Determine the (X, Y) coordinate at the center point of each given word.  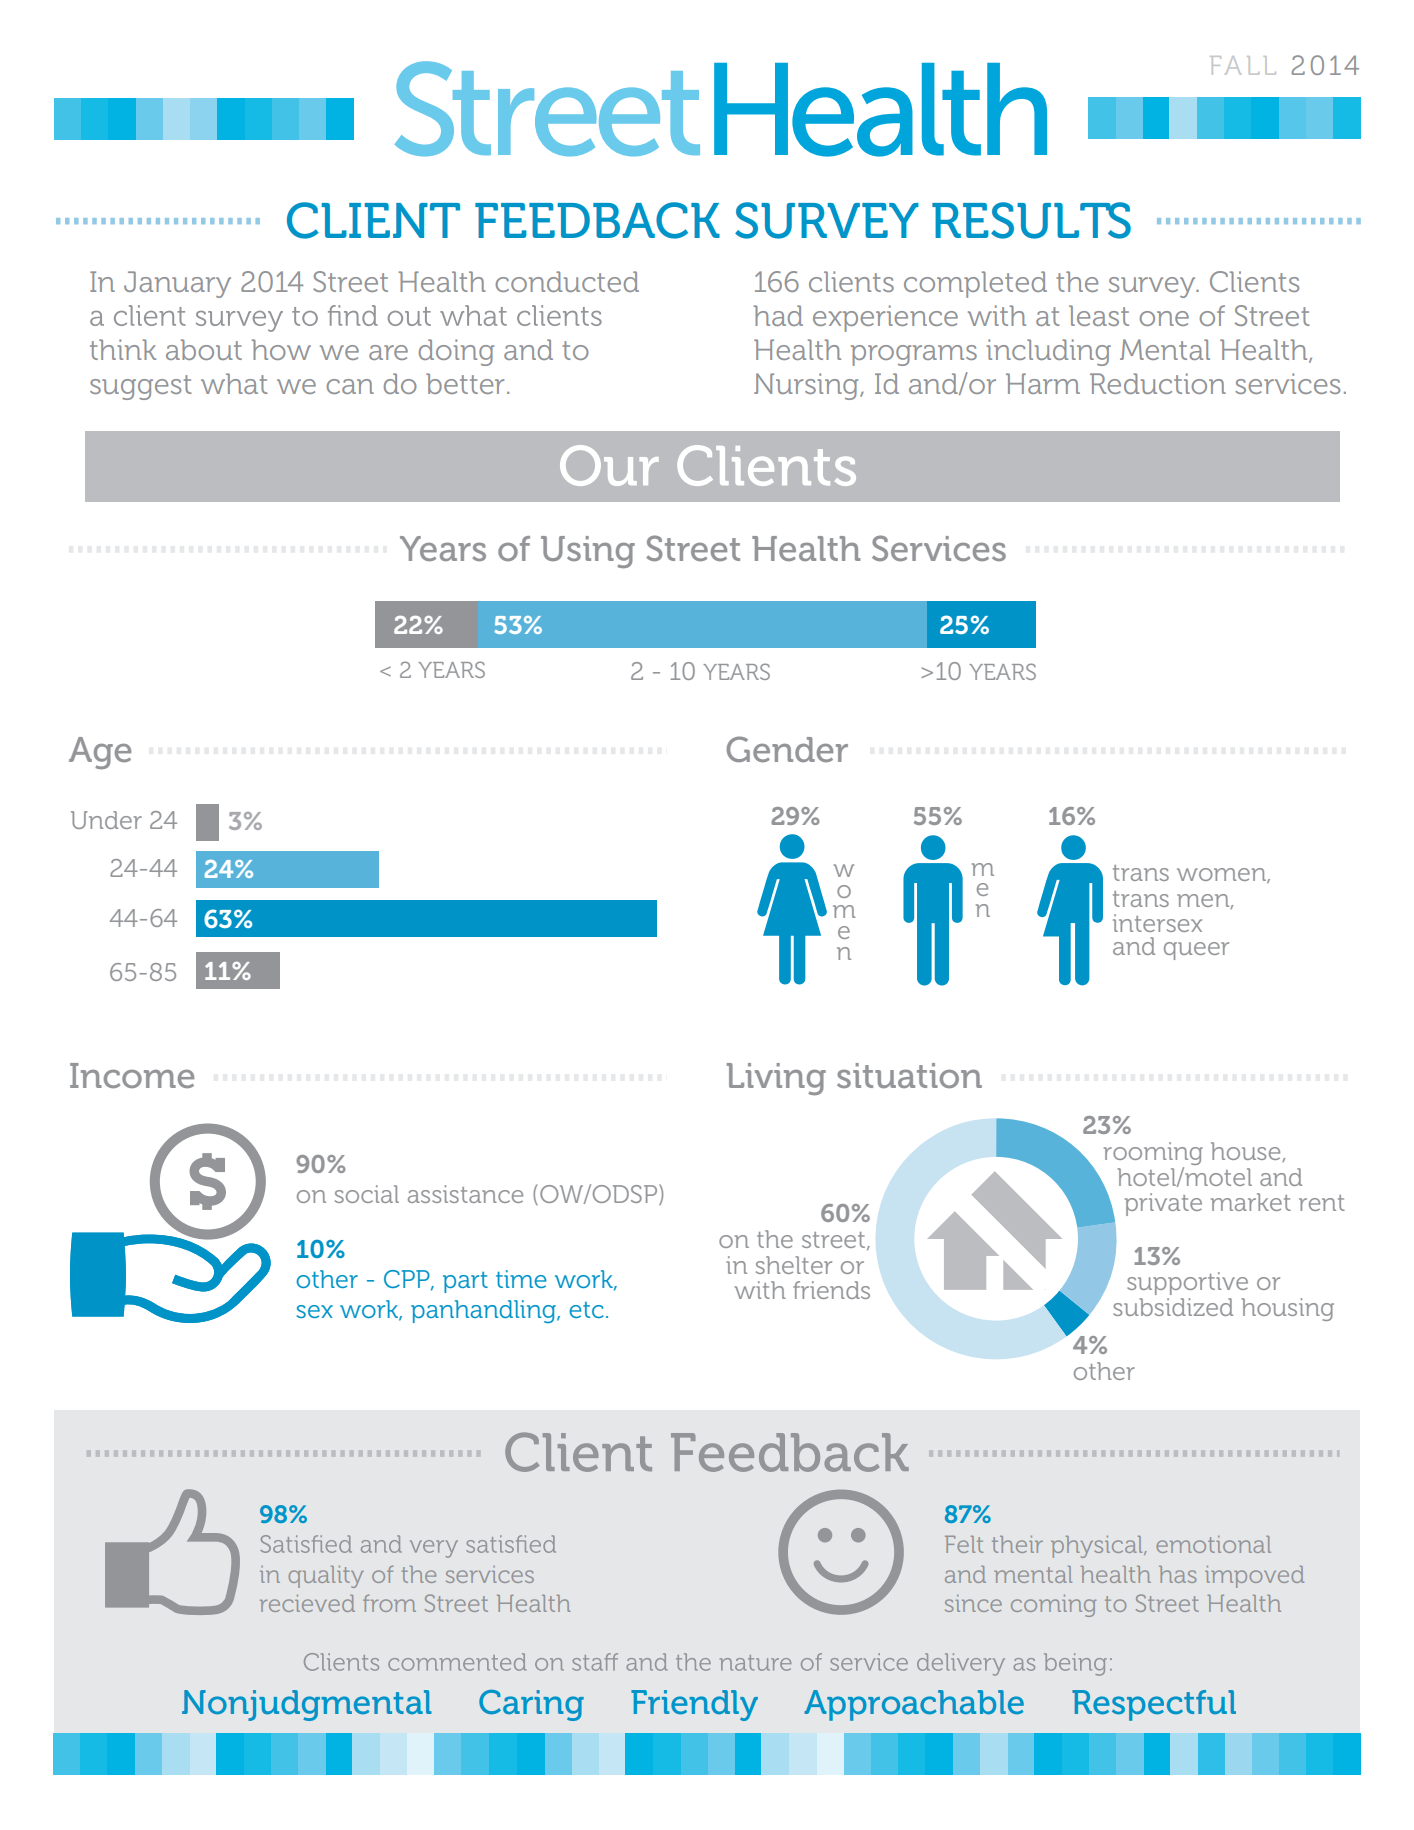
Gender (787, 749)
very (427, 1566)
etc (586, 1310)
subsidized (1173, 1307)
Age (100, 753)
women (1222, 875)
